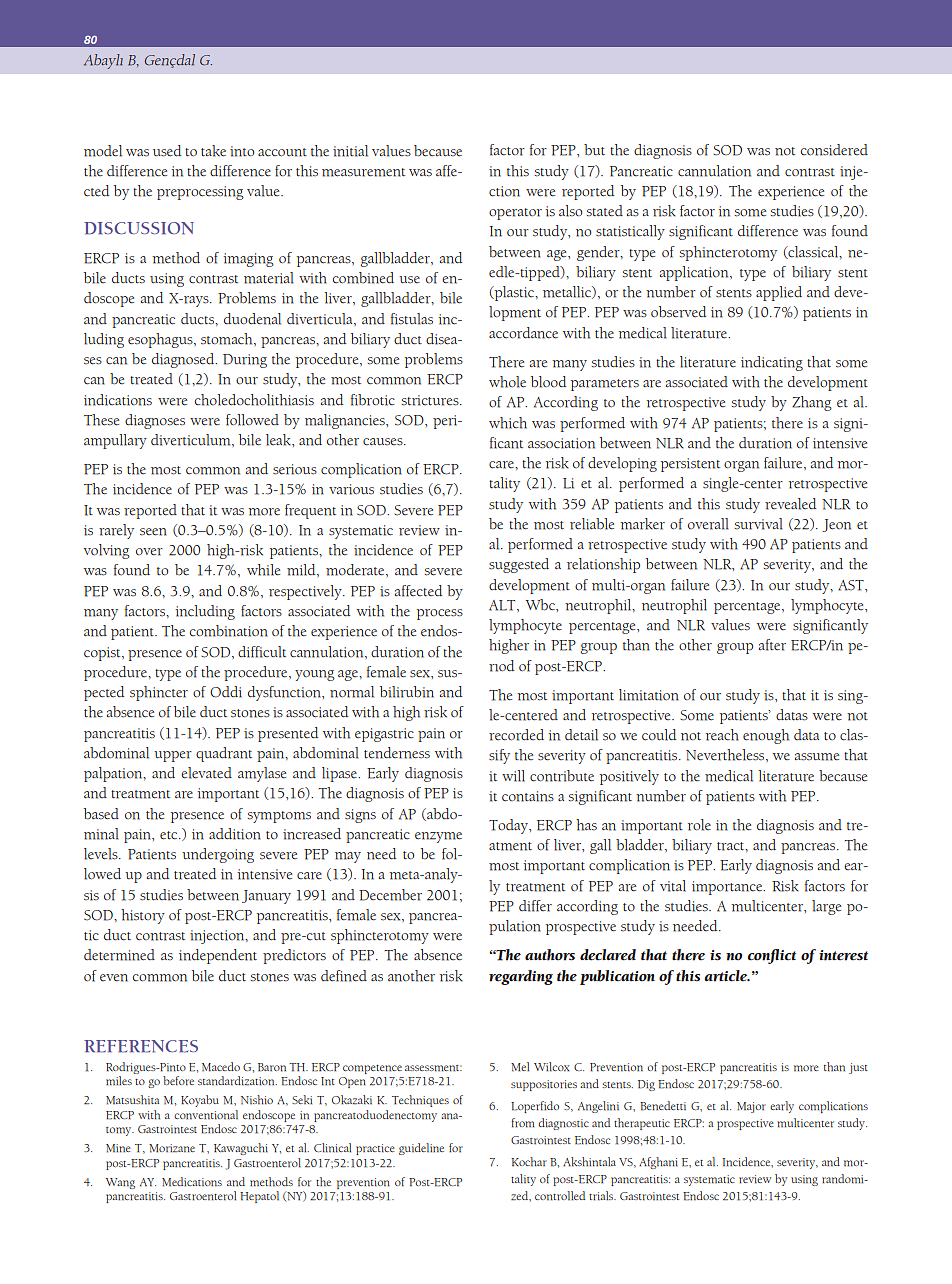  Describe the element at coordinates (834, 150) in the page. I see `considered` at that location.
